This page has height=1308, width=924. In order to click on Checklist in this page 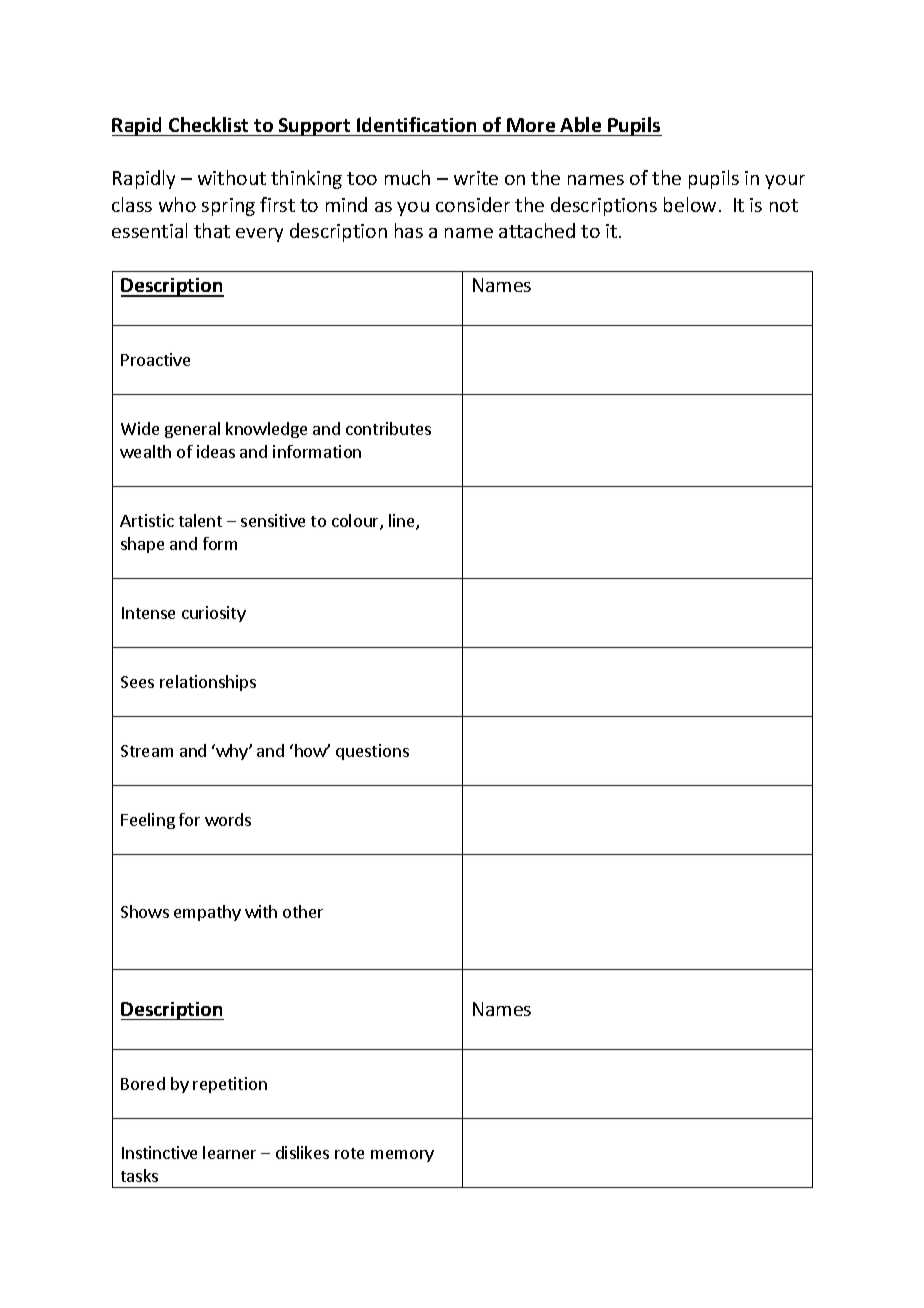, I will do `click(208, 124)`.
